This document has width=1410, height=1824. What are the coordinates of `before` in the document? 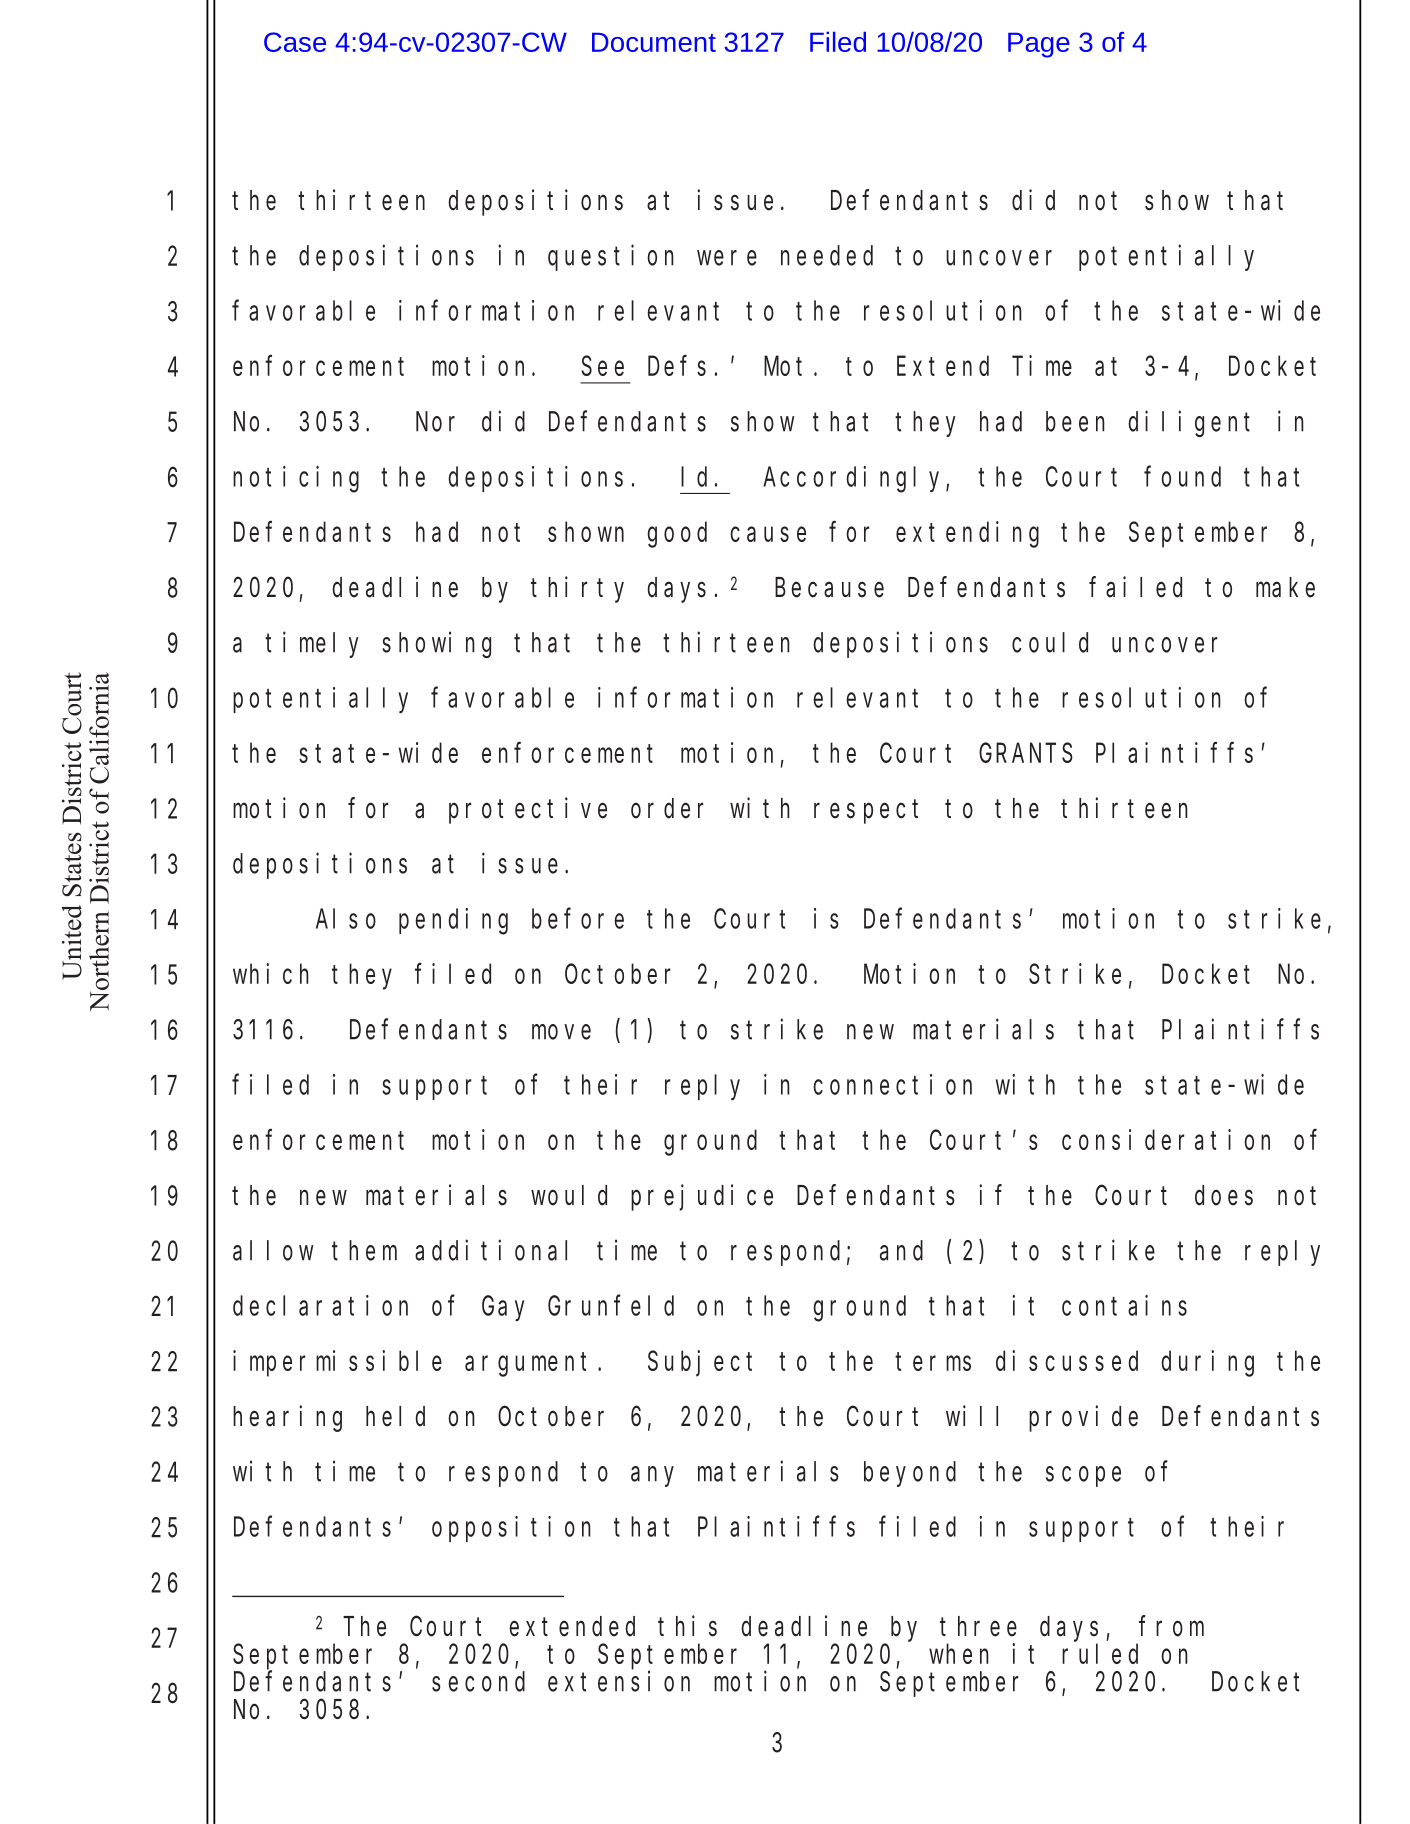 It's located at (578, 919).
